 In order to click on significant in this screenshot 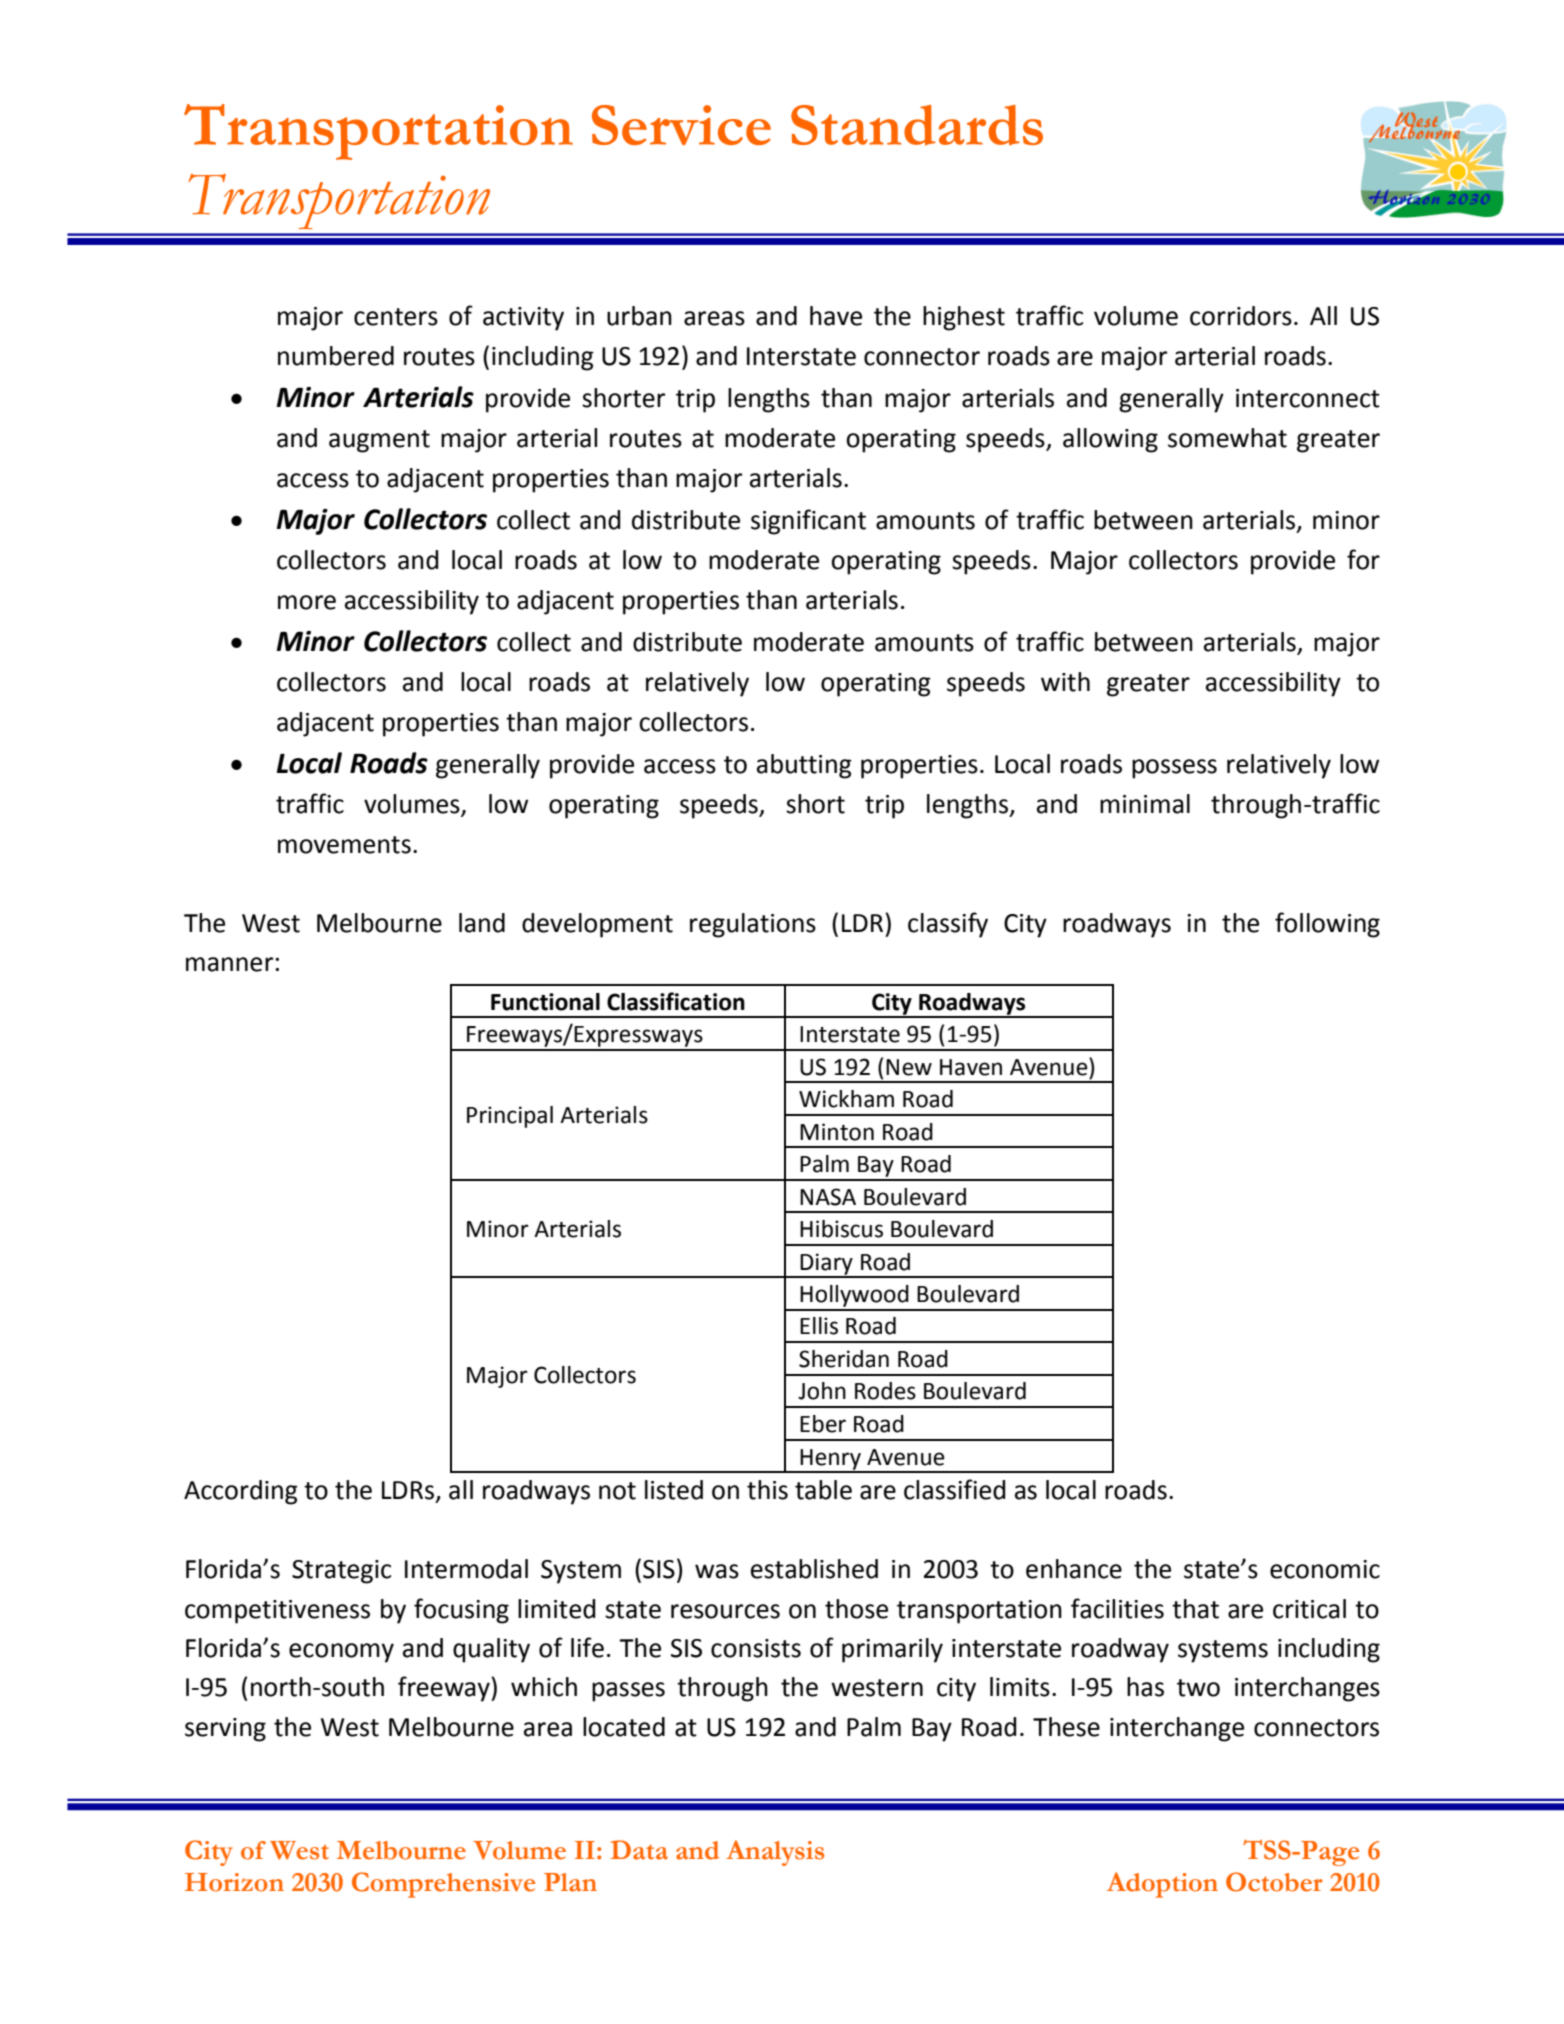, I will do `click(808, 522)`.
